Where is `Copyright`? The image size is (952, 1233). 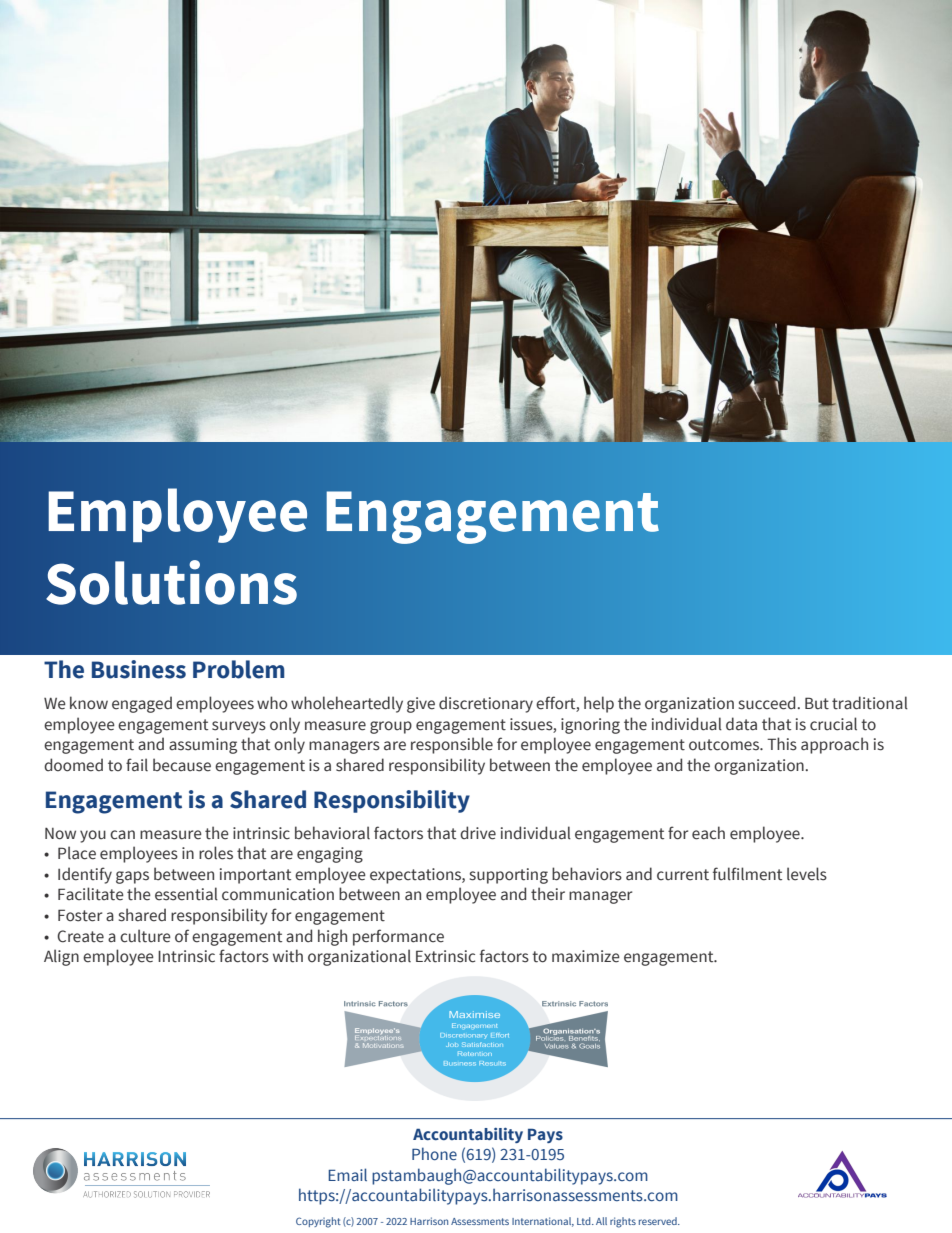 Copyright is located at coordinates (318, 1222).
